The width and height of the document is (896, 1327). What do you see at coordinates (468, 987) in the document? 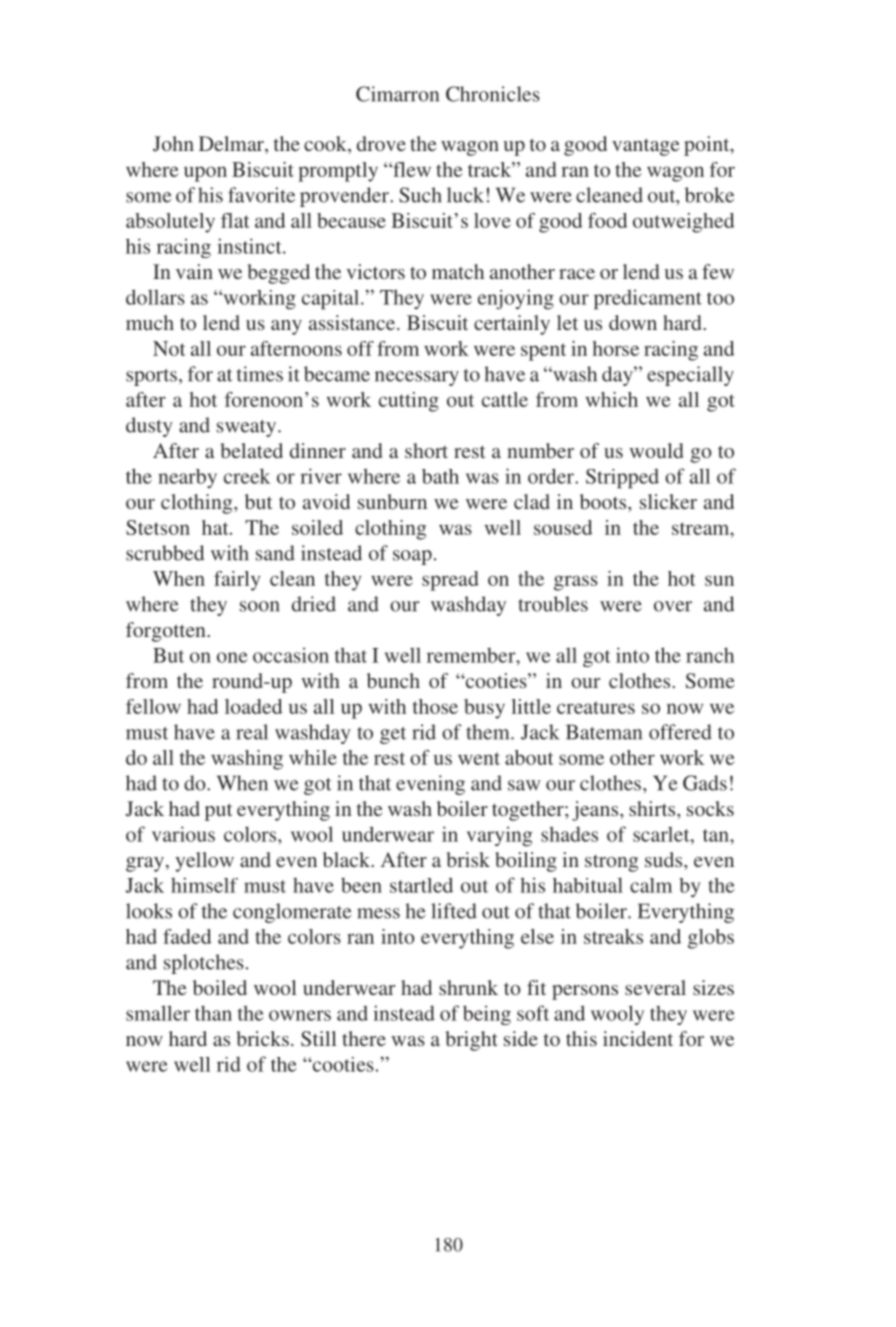
I see `shrunk` at bounding box center [468, 987].
